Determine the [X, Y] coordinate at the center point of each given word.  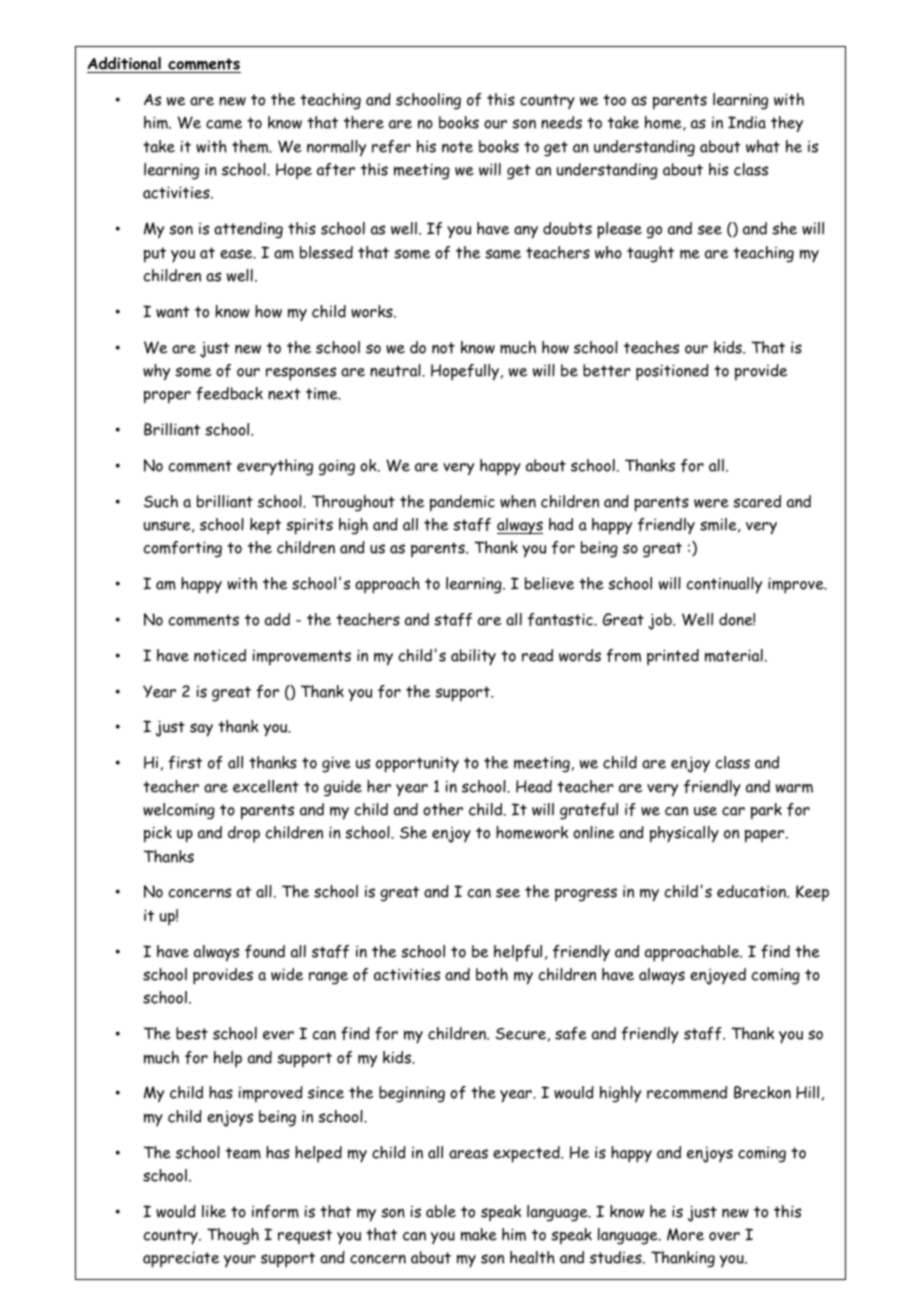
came [224, 124]
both [492, 974]
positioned [672, 372]
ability [473, 657]
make [479, 1234]
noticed [220, 655]
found [265, 951]
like [214, 1211]
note [457, 147]
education [752, 891]
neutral [396, 370]
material [734, 655]
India [747, 122]
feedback [229, 393]
